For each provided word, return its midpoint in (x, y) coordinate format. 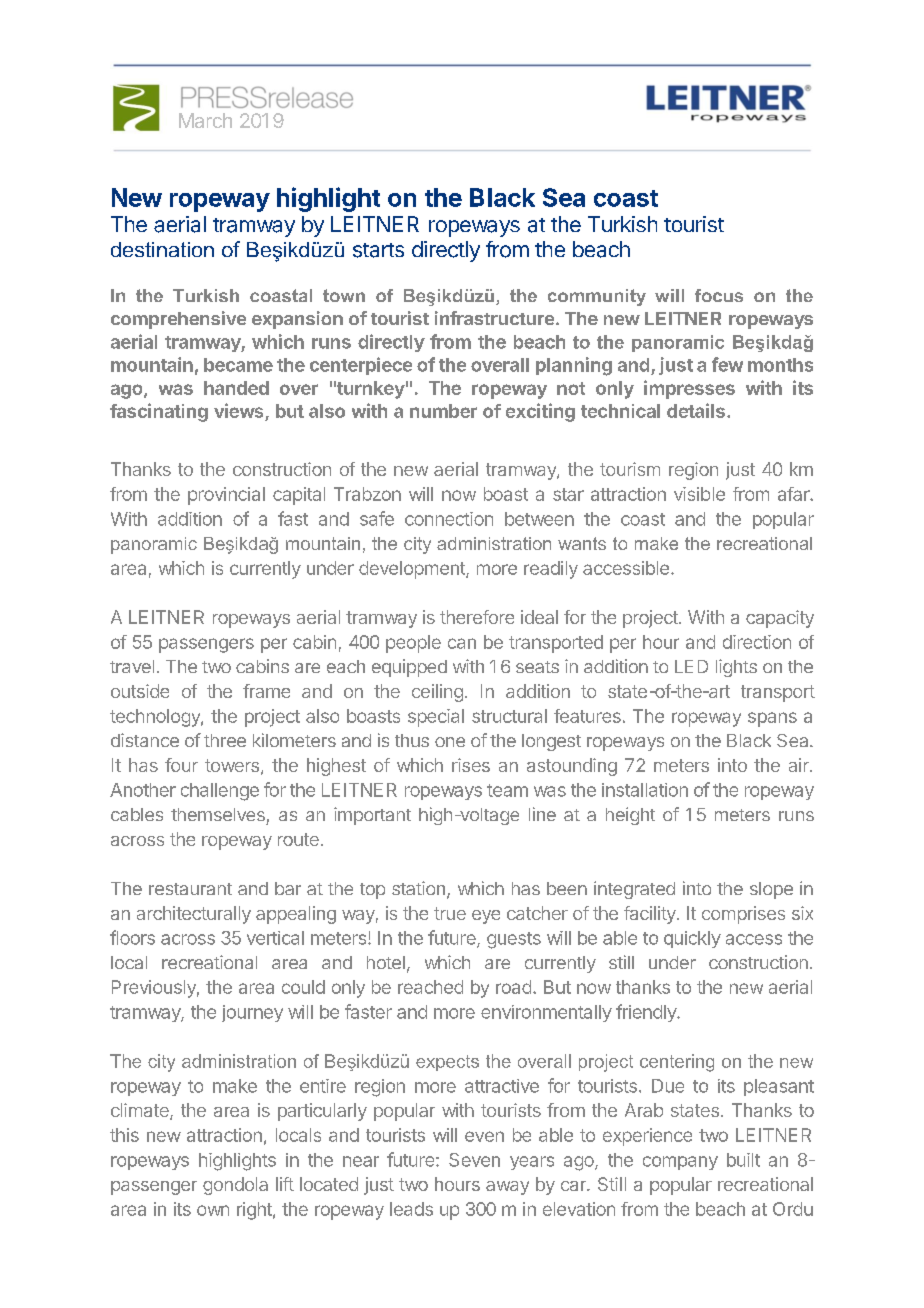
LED (691, 666)
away (507, 1188)
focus (719, 295)
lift (285, 1184)
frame (266, 691)
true (450, 913)
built (743, 1160)
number (443, 411)
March (205, 120)
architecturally (194, 915)
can (462, 643)
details (696, 410)
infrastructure (494, 318)
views (240, 412)
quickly (692, 939)
